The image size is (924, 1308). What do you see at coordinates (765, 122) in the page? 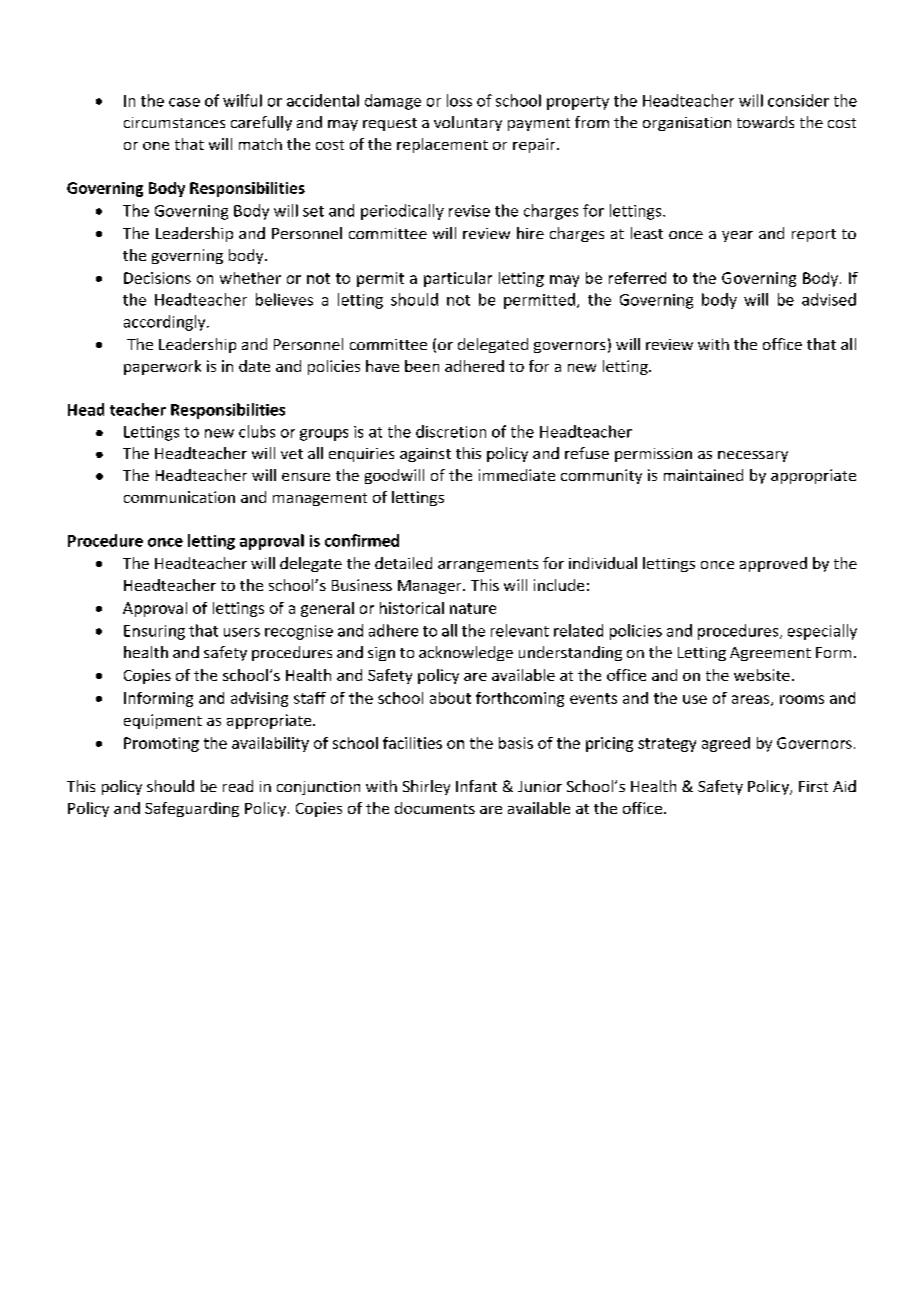
I see `towards` at bounding box center [765, 122].
